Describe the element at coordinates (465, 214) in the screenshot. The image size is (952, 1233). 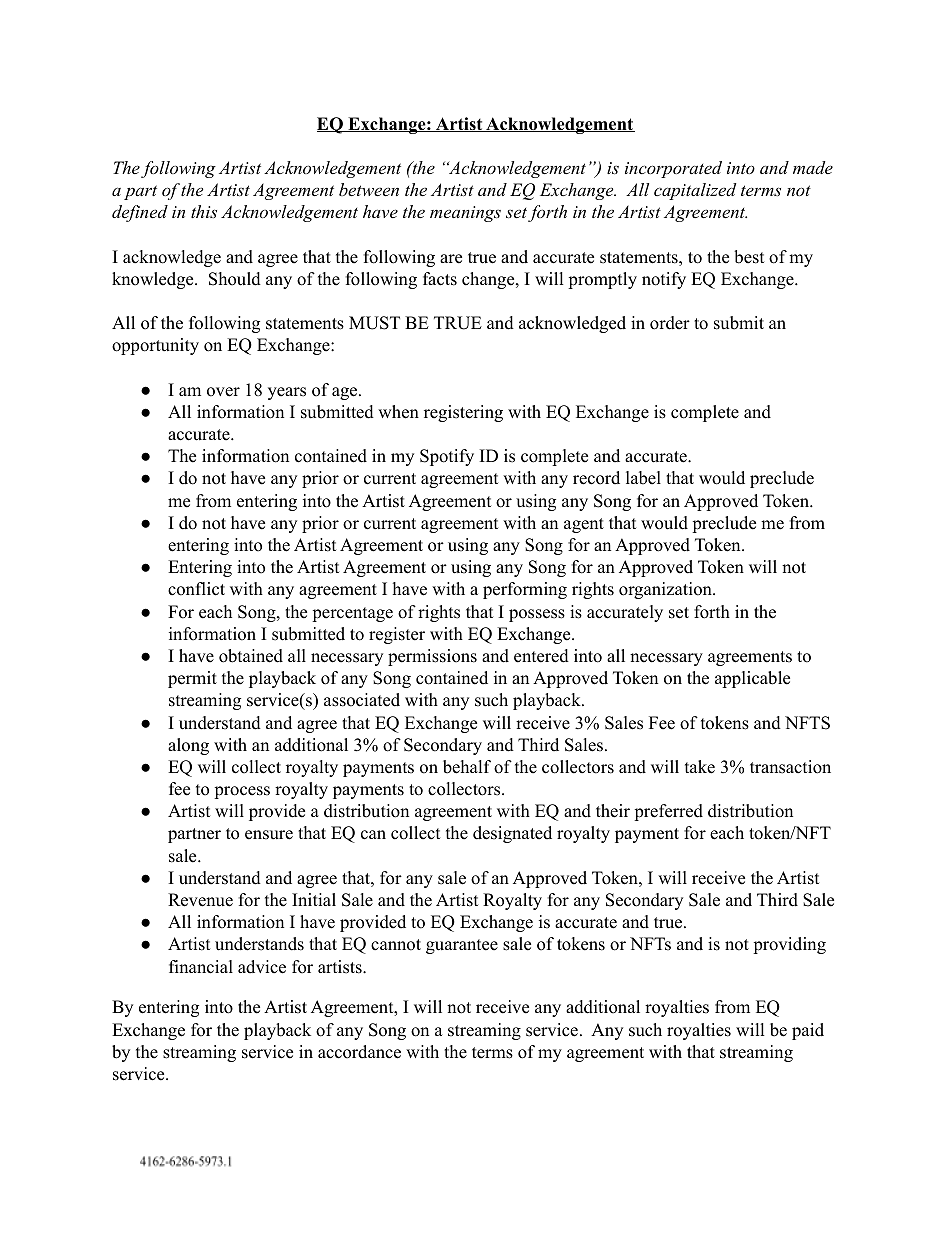
I see `meanings` at that location.
